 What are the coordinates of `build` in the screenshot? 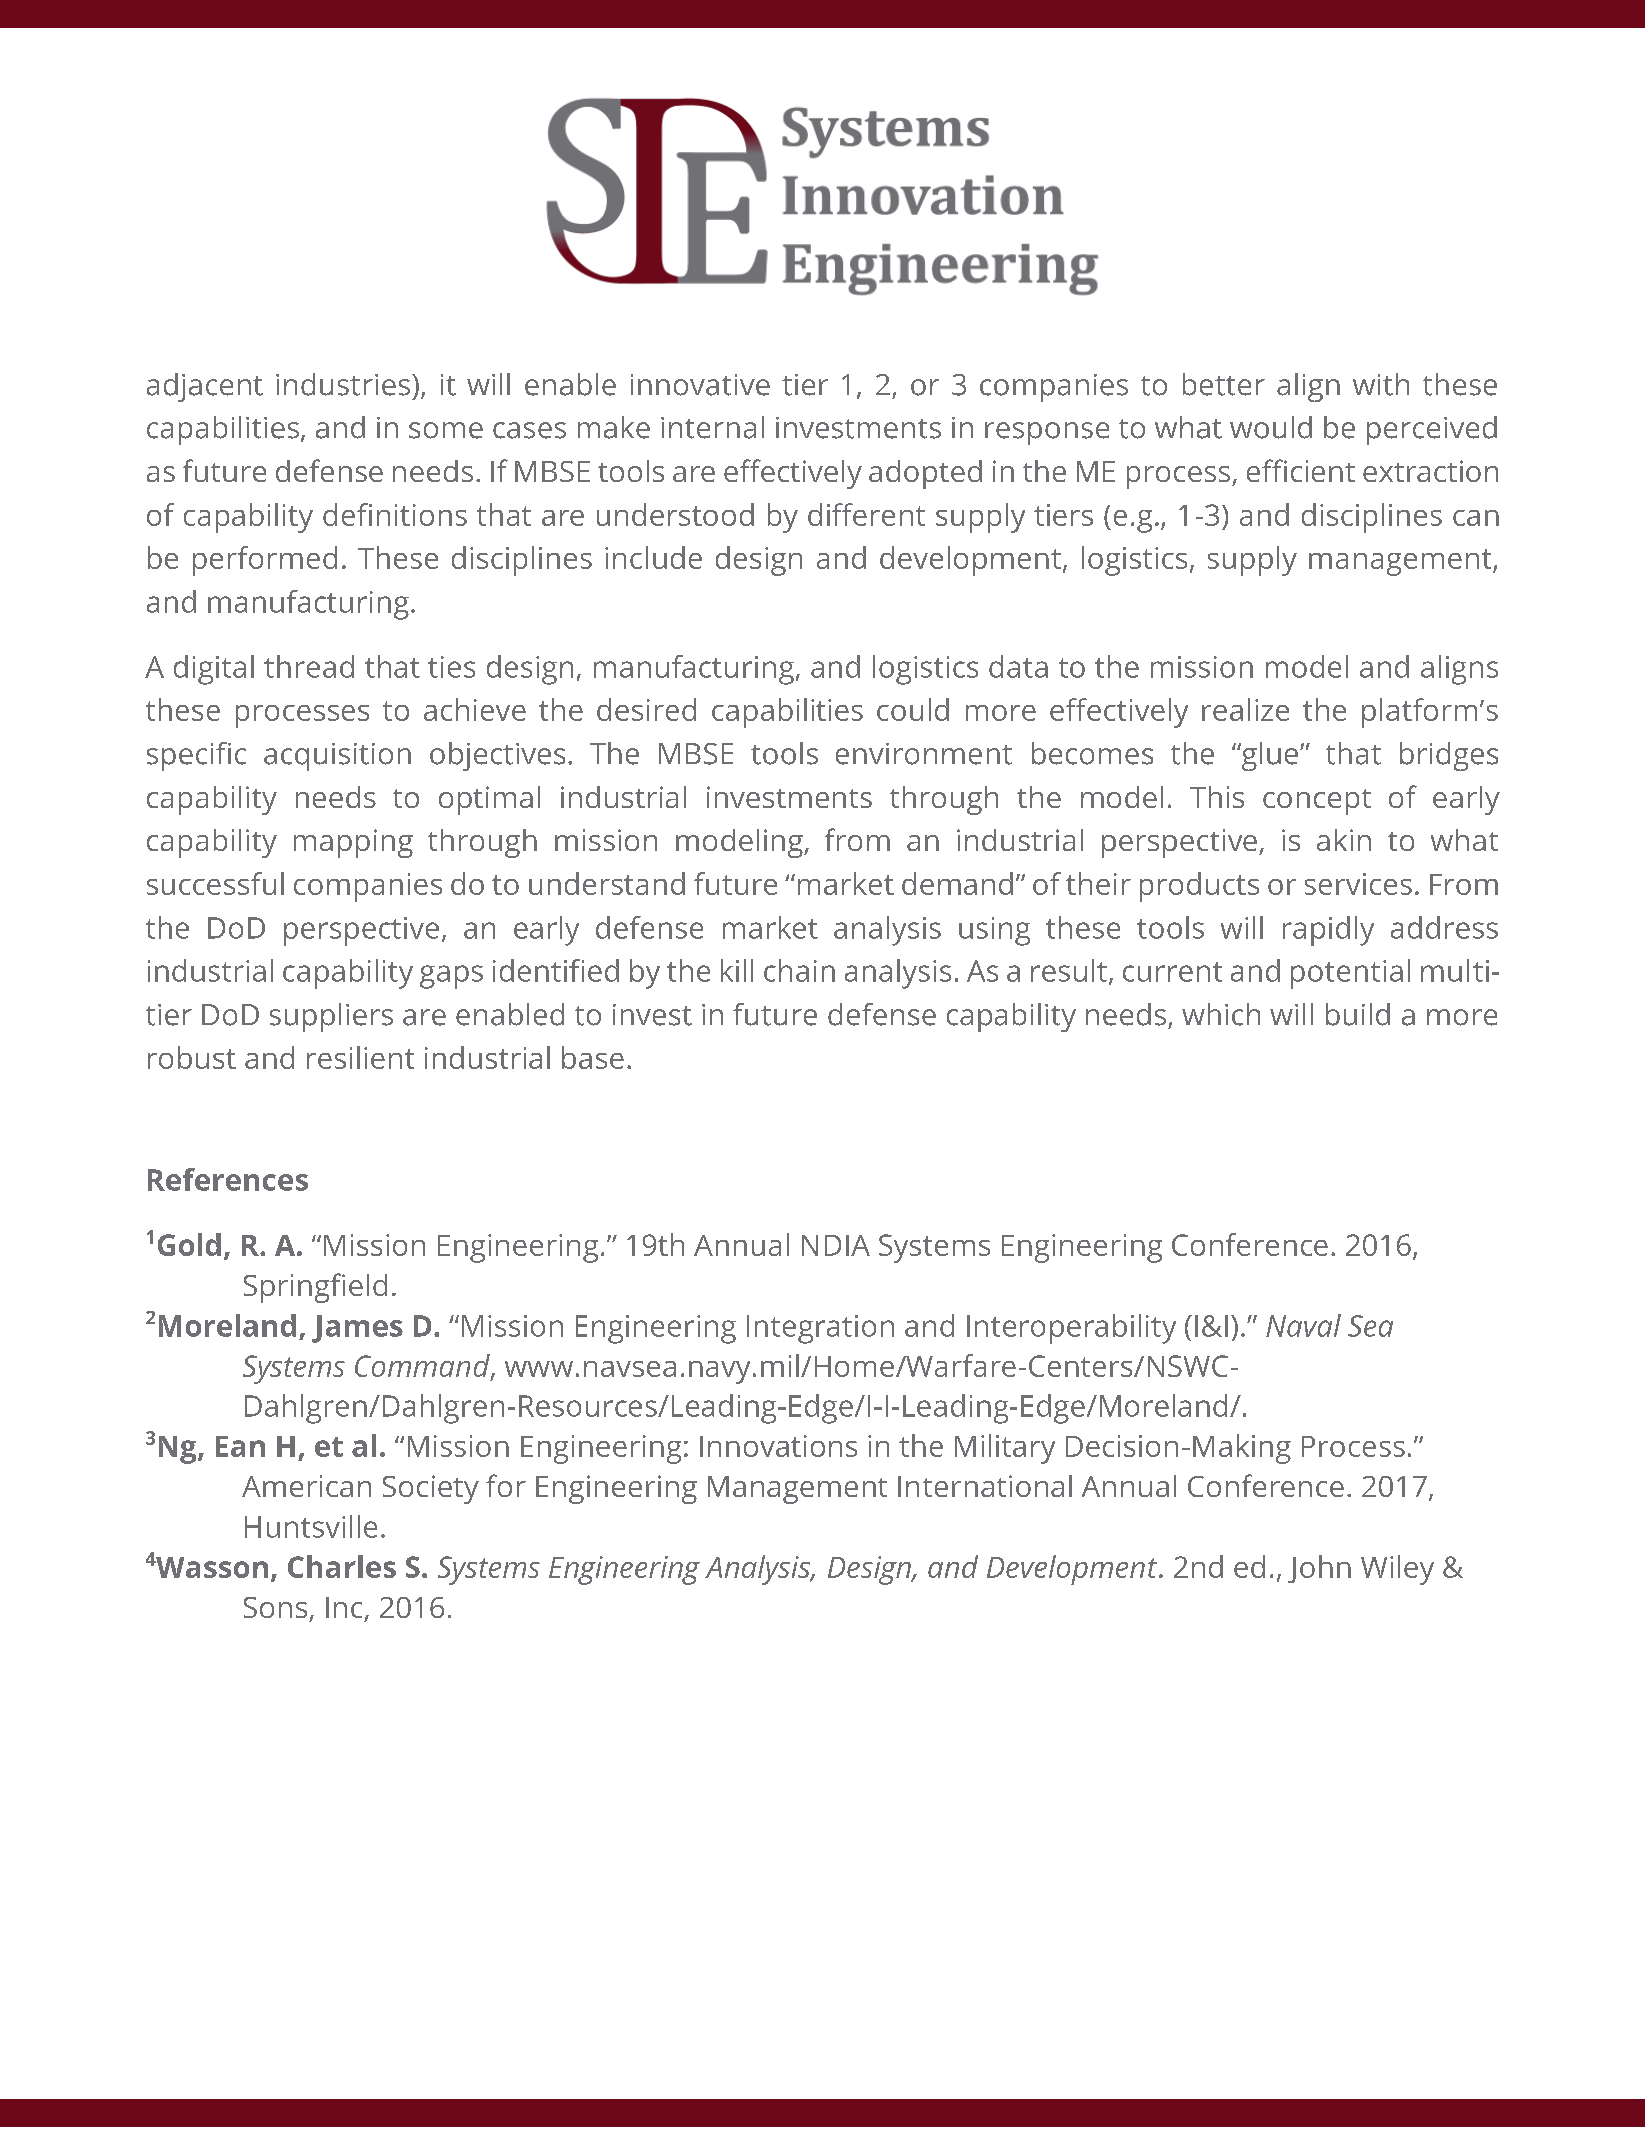 It's located at (1358, 1014).
